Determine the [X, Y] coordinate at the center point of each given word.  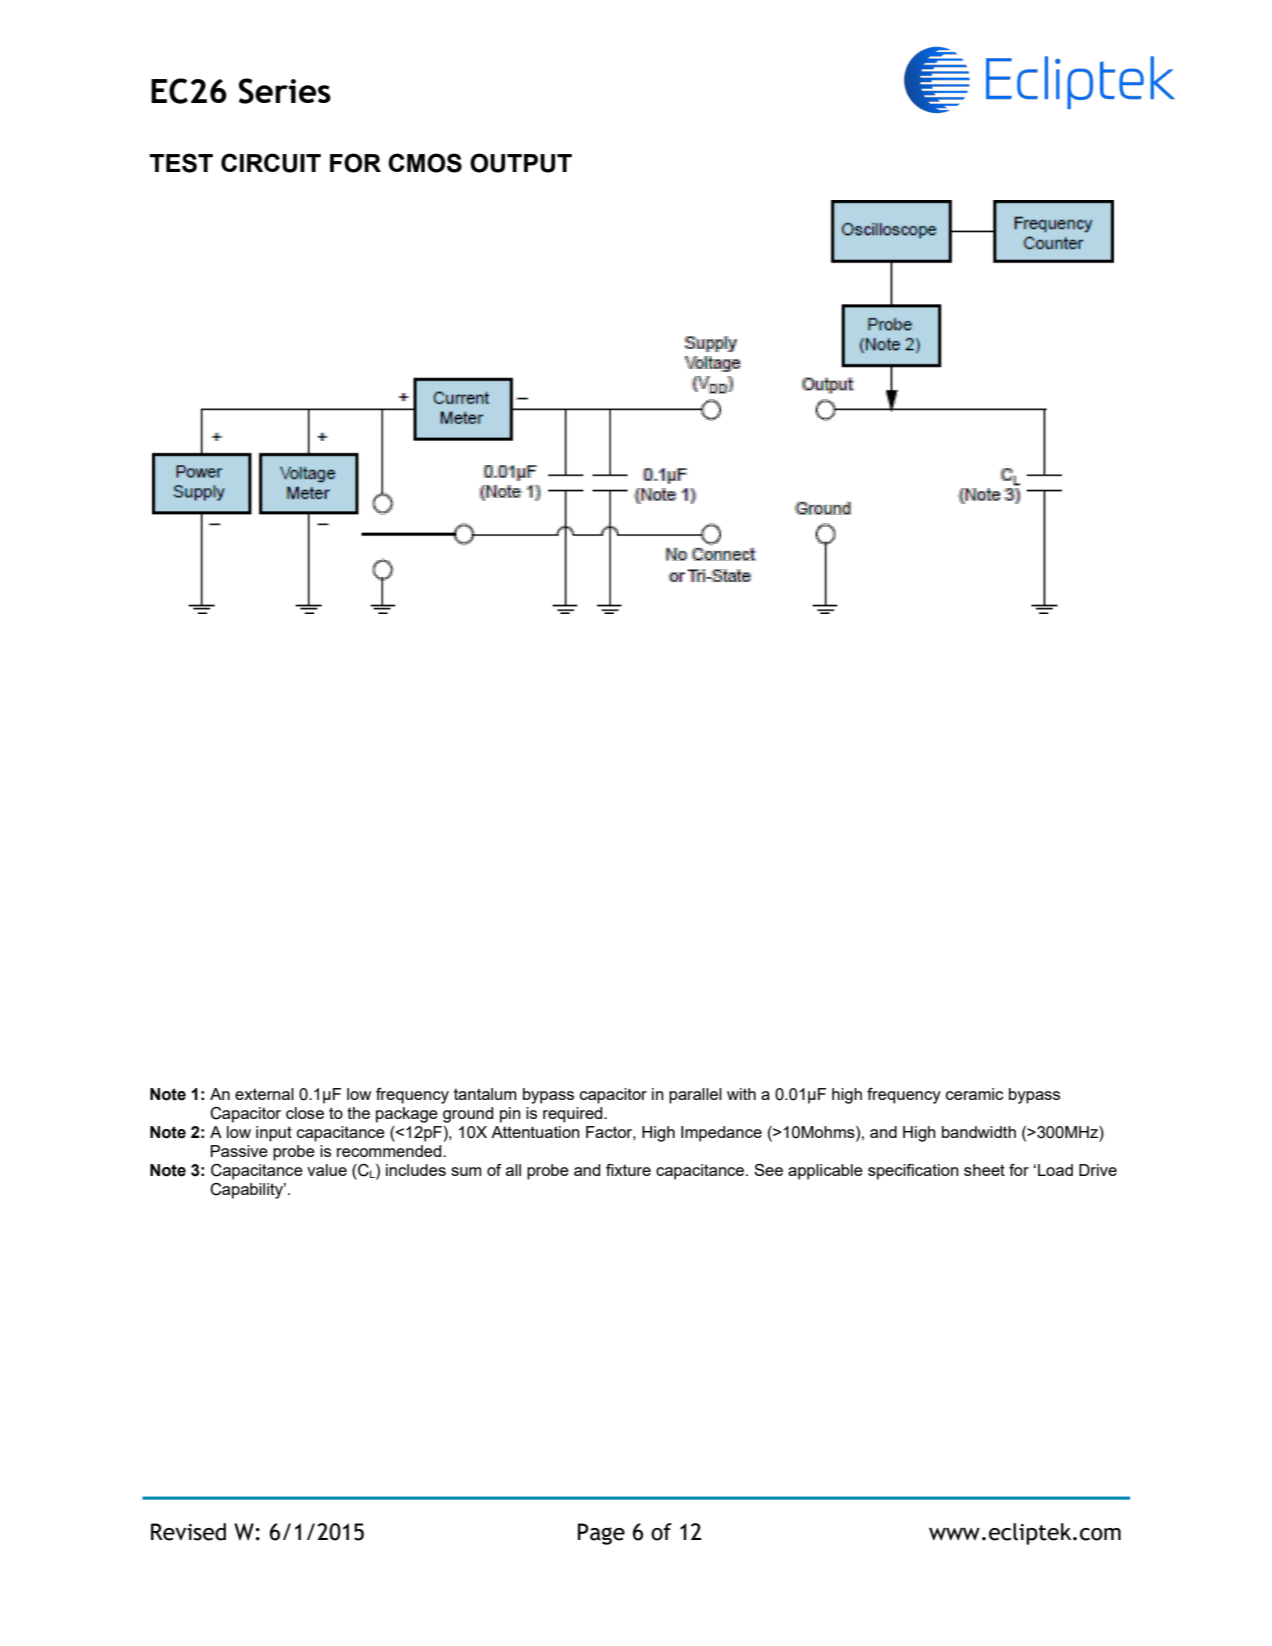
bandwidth [979, 1132]
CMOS [425, 163]
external [264, 1094]
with [741, 1094]
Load [1055, 1170]
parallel [695, 1096]
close [305, 1113]
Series [285, 91]
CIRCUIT [271, 163]
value [327, 1170]
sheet [984, 1170]
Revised [188, 1532]
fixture [628, 1170]
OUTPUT [521, 163]
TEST [181, 163]
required [574, 1115]
